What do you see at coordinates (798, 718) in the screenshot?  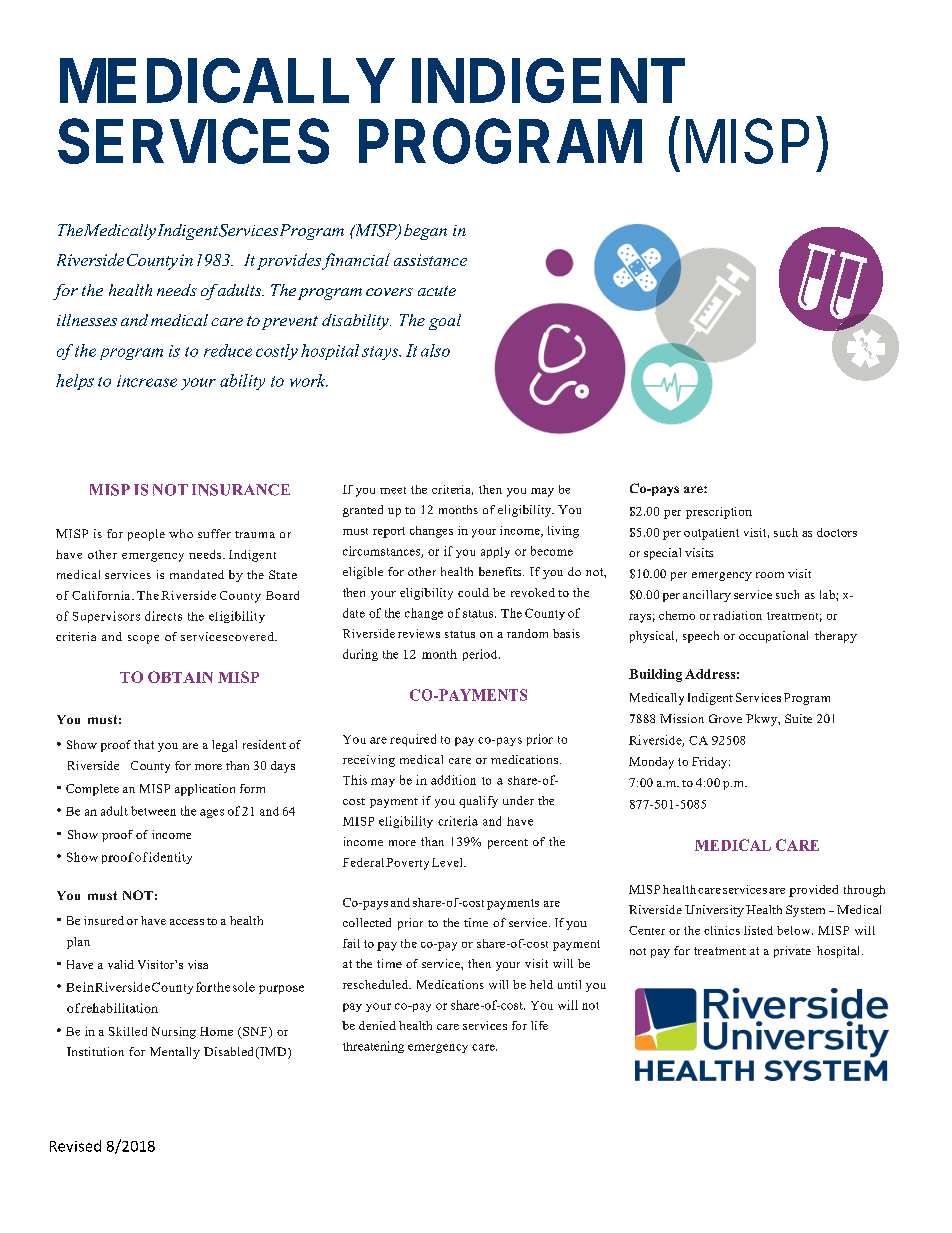 I see `Suite` at bounding box center [798, 718].
